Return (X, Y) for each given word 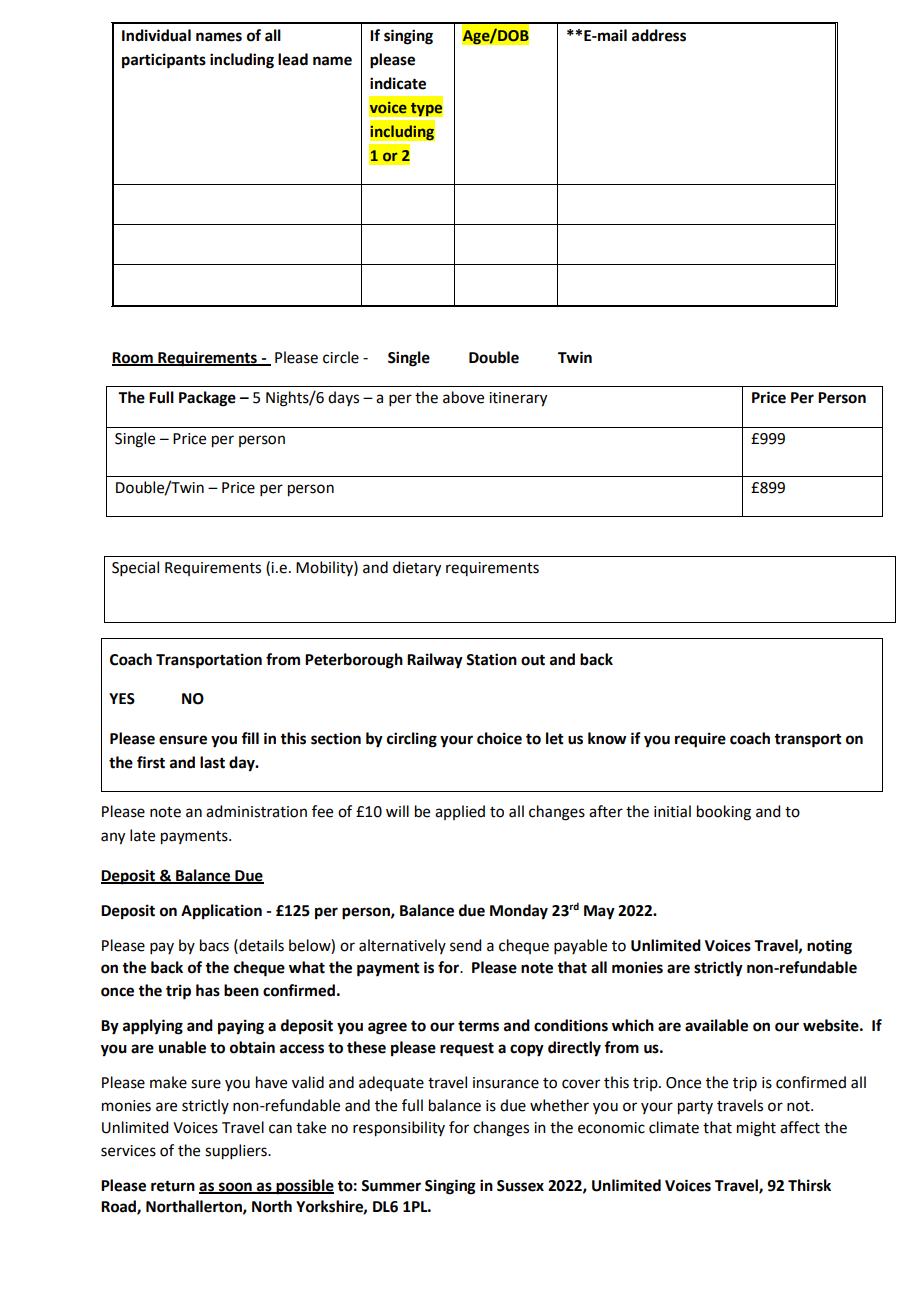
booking (724, 813)
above (463, 397)
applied (460, 812)
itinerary (518, 399)
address (659, 35)
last (212, 762)
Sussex (520, 1186)
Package (207, 399)
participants (164, 61)
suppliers (237, 1152)
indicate (398, 83)
